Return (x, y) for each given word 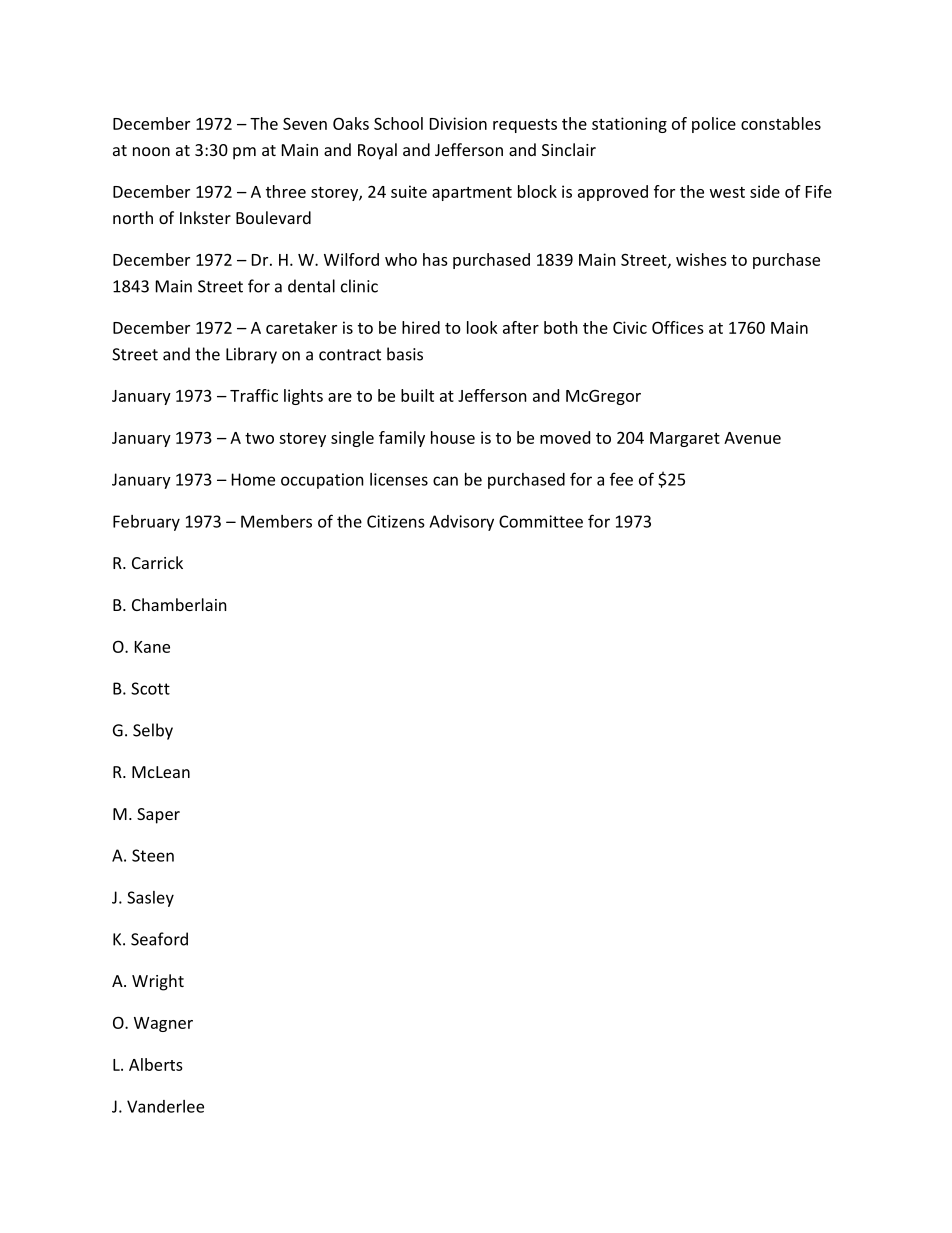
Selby (153, 731)
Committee (541, 521)
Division (458, 123)
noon (151, 151)
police (714, 125)
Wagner (163, 1024)
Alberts (156, 1064)
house (453, 437)
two (259, 438)
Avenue (752, 438)
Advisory (461, 523)
